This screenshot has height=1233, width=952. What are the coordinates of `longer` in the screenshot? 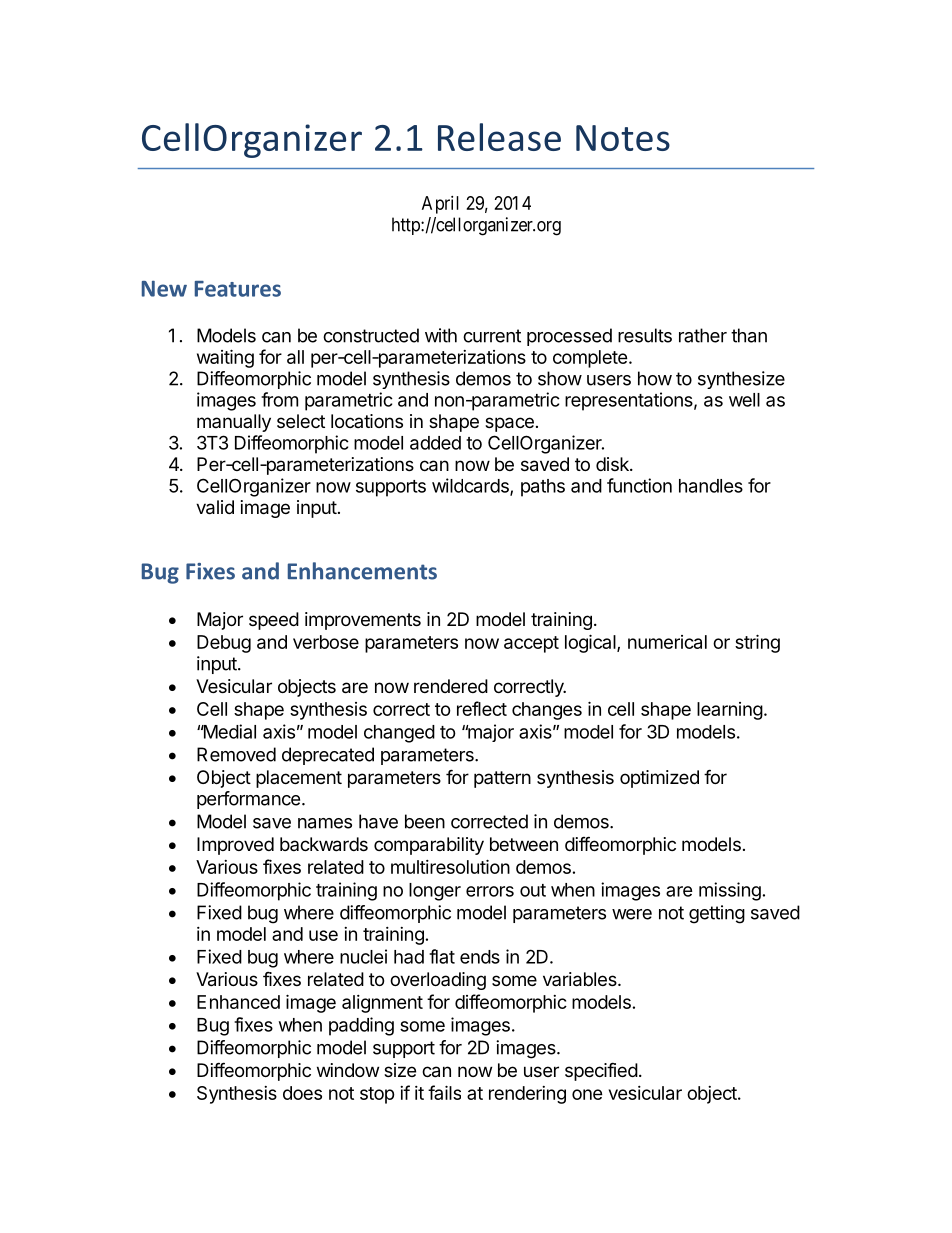 It's located at (435, 892).
